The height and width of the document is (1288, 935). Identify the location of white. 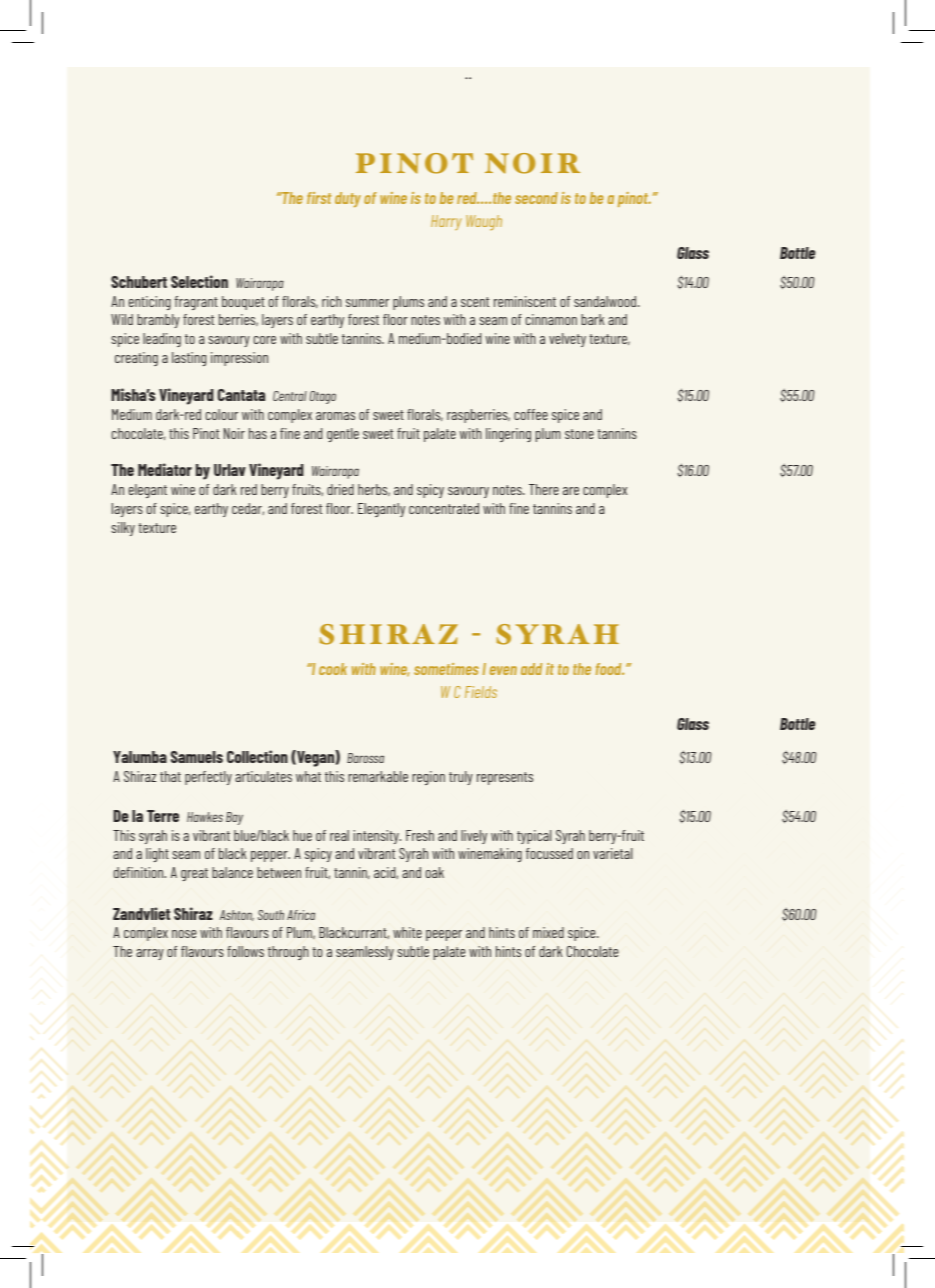
(407, 932).
